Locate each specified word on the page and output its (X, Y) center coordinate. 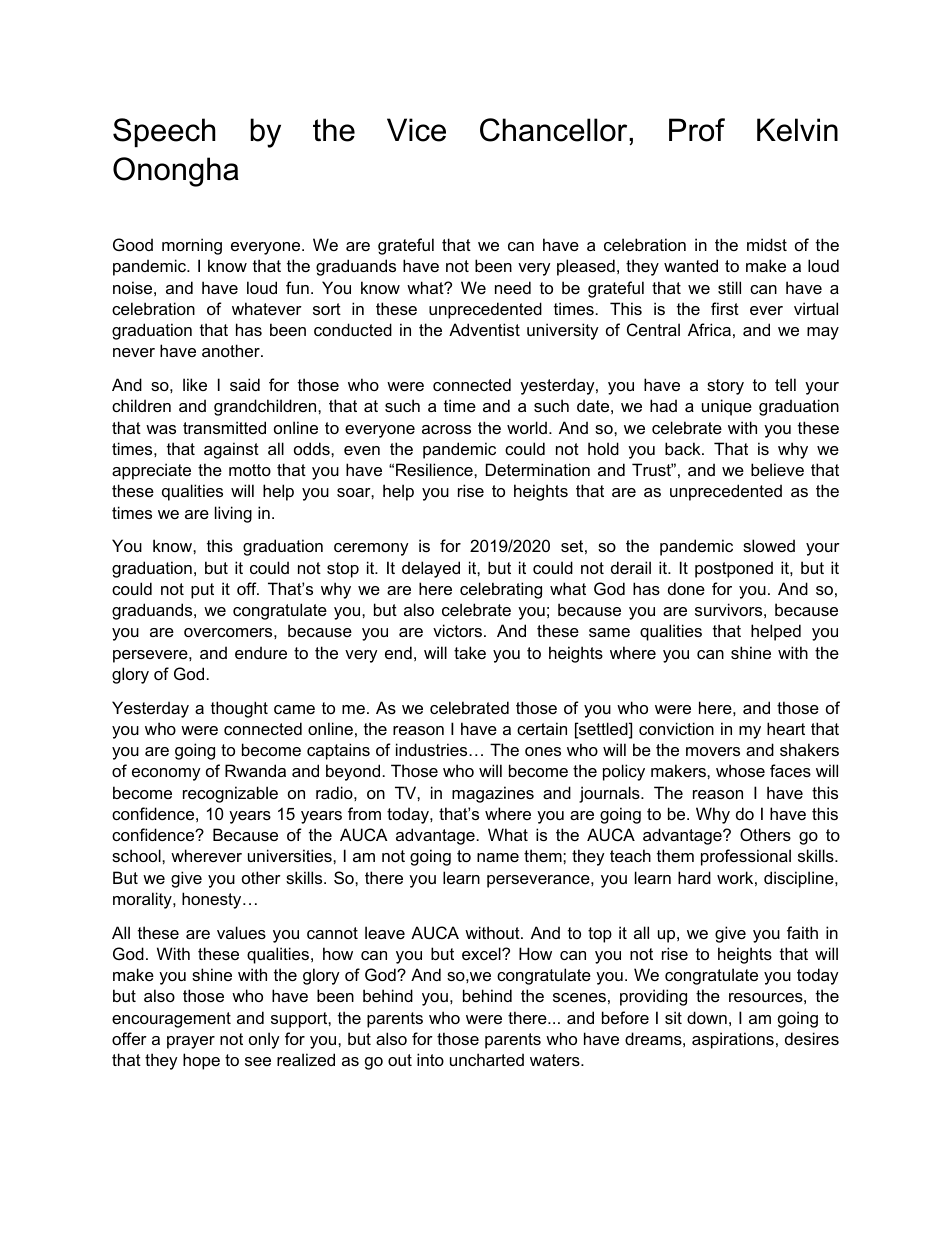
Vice (416, 130)
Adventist (484, 329)
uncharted (487, 1059)
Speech (164, 132)
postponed (734, 569)
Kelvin (797, 130)
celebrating (501, 590)
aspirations (733, 1040)
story (725, 387)
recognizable (230, 794)
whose (740, 770)
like (195, 384)
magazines (493, 794)
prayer (191, 1042)
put (202, 591)
